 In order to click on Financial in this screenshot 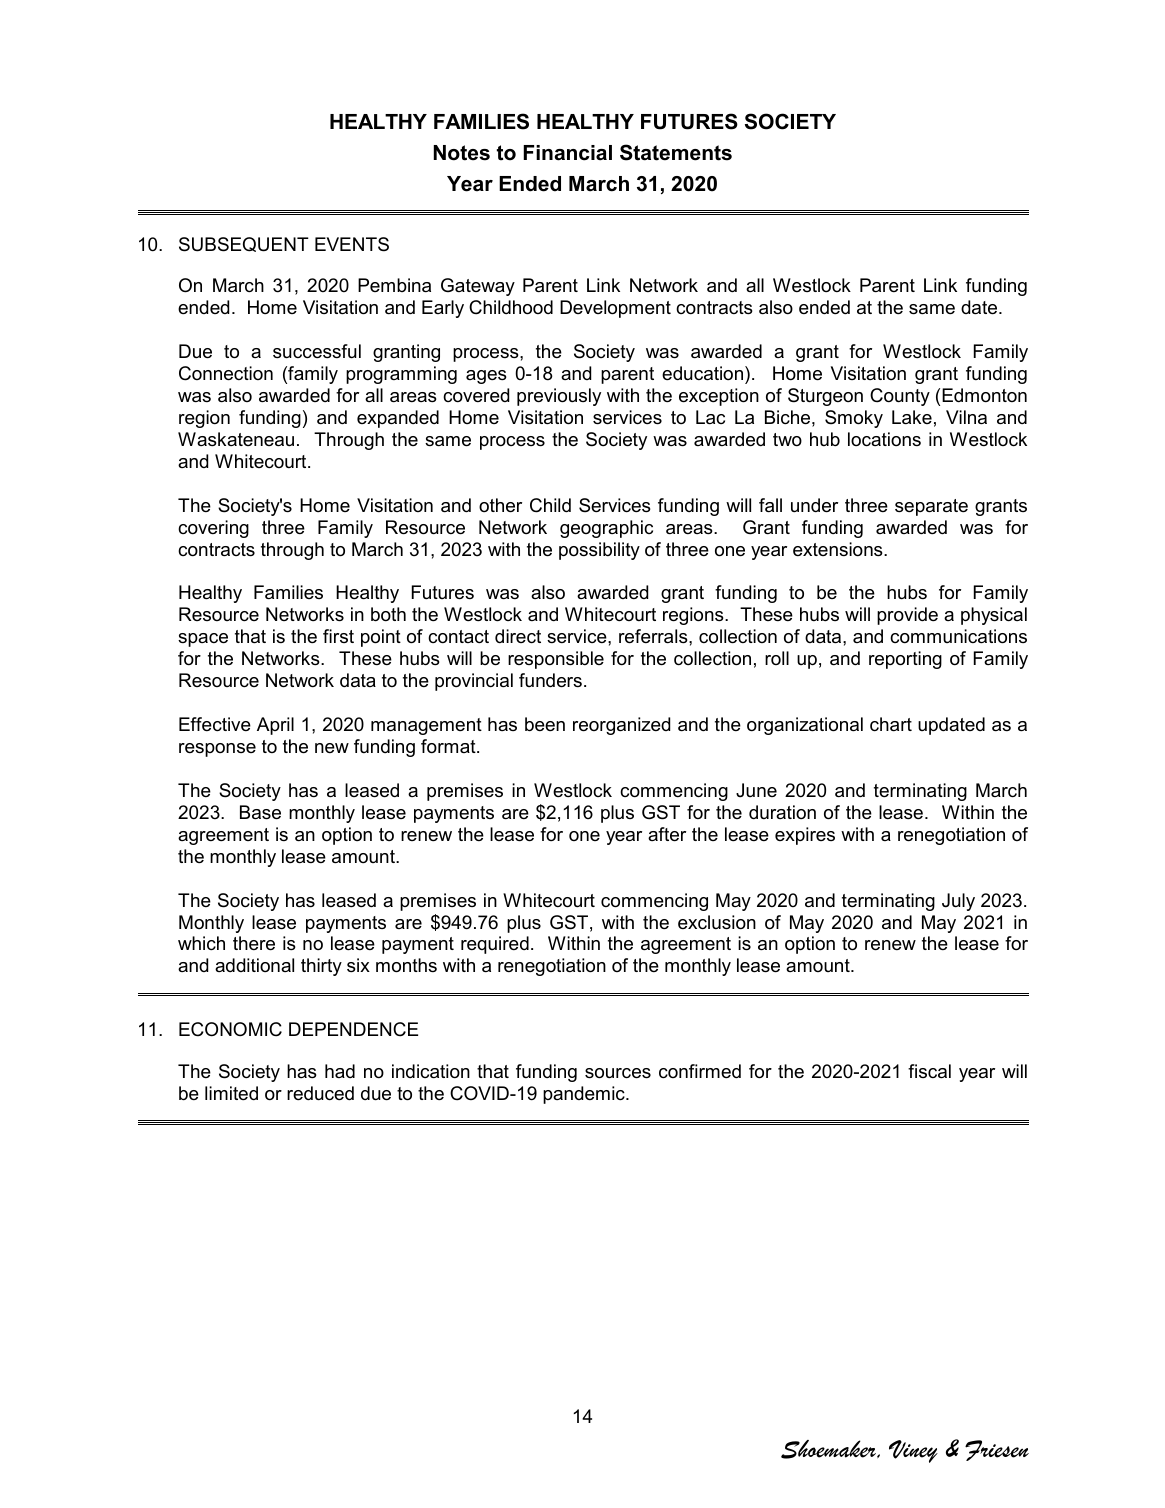, I will do `click(567, 153)`.
